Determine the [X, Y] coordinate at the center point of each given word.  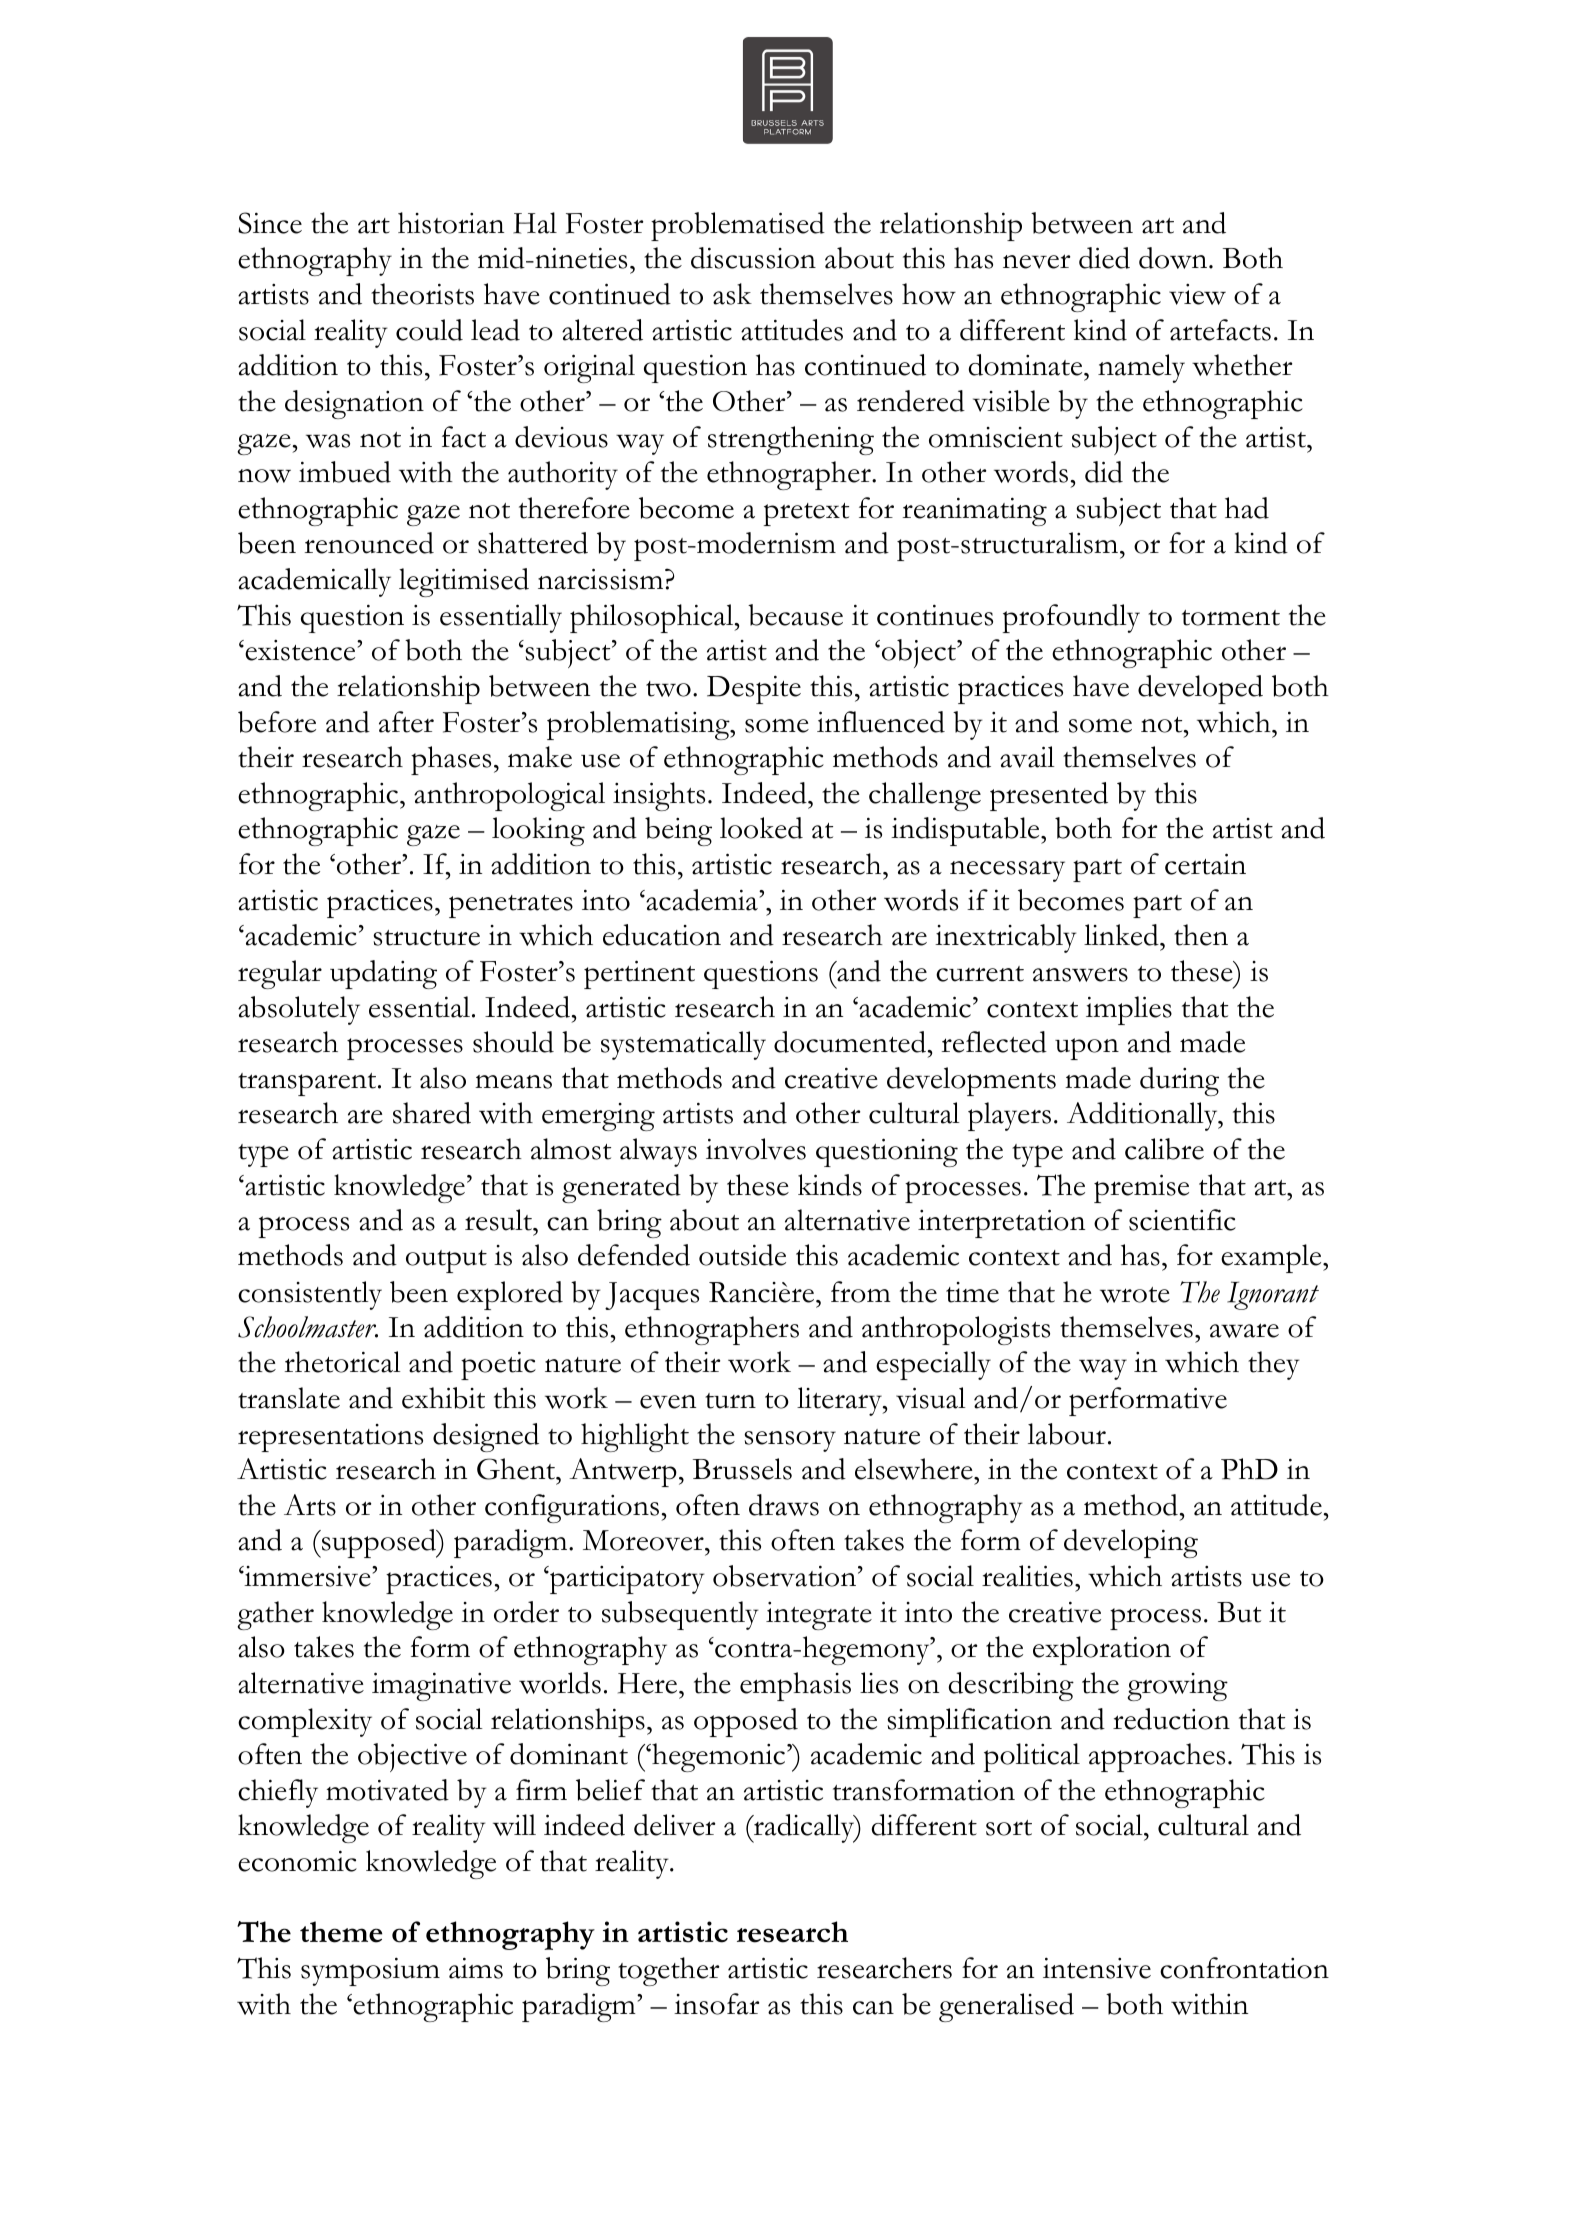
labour [1067, 1434]
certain [1205, 864]
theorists [422, 294]
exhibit [443, 1398]
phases [451, 760]
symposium [370, 1972]
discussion [753, 258]
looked [761, 828]
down [1174, 258]
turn [730, 1401]
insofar [716, 2004]
